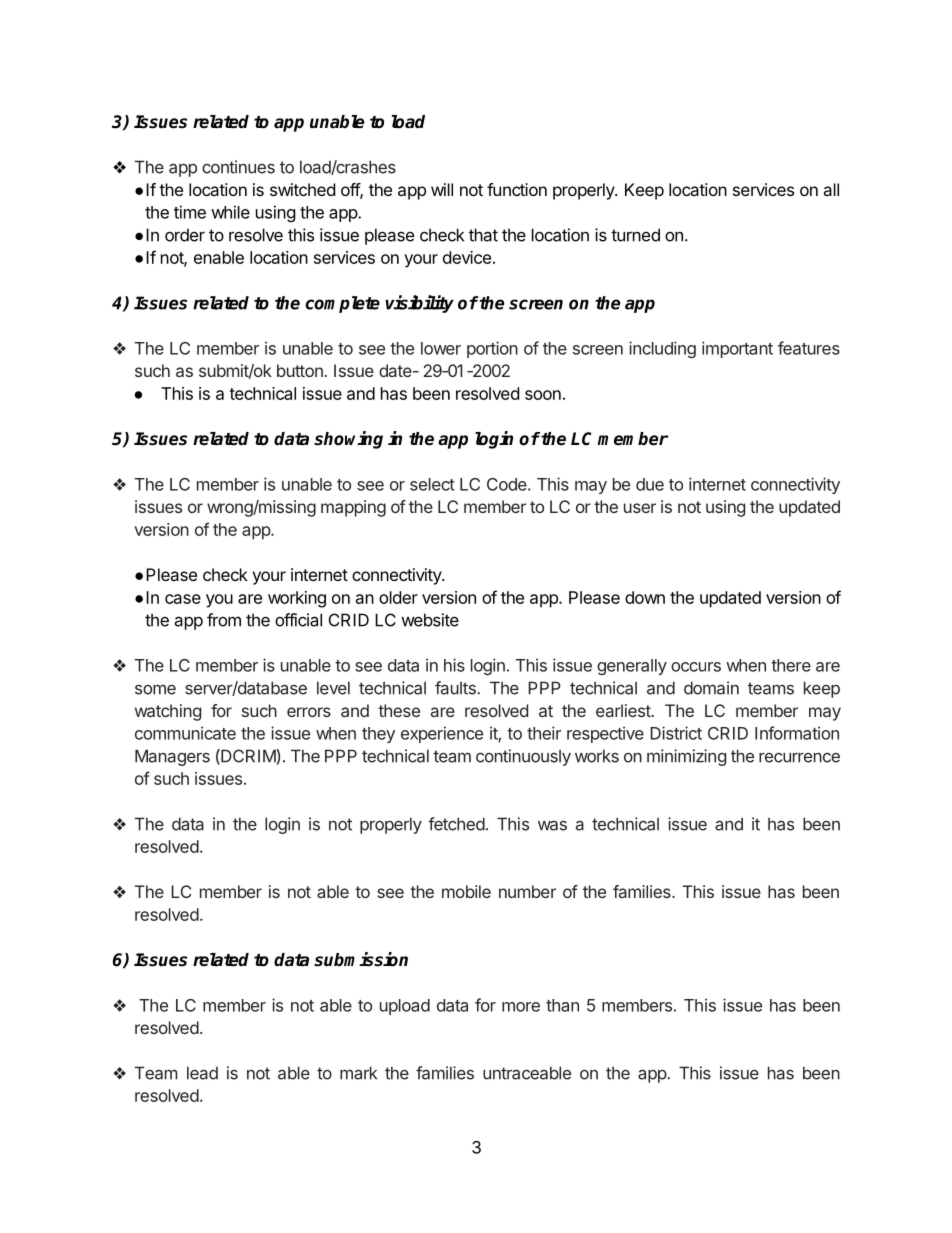 The width and height of the page is (952, 1233). I want to click on turned, so click(635, 235).
